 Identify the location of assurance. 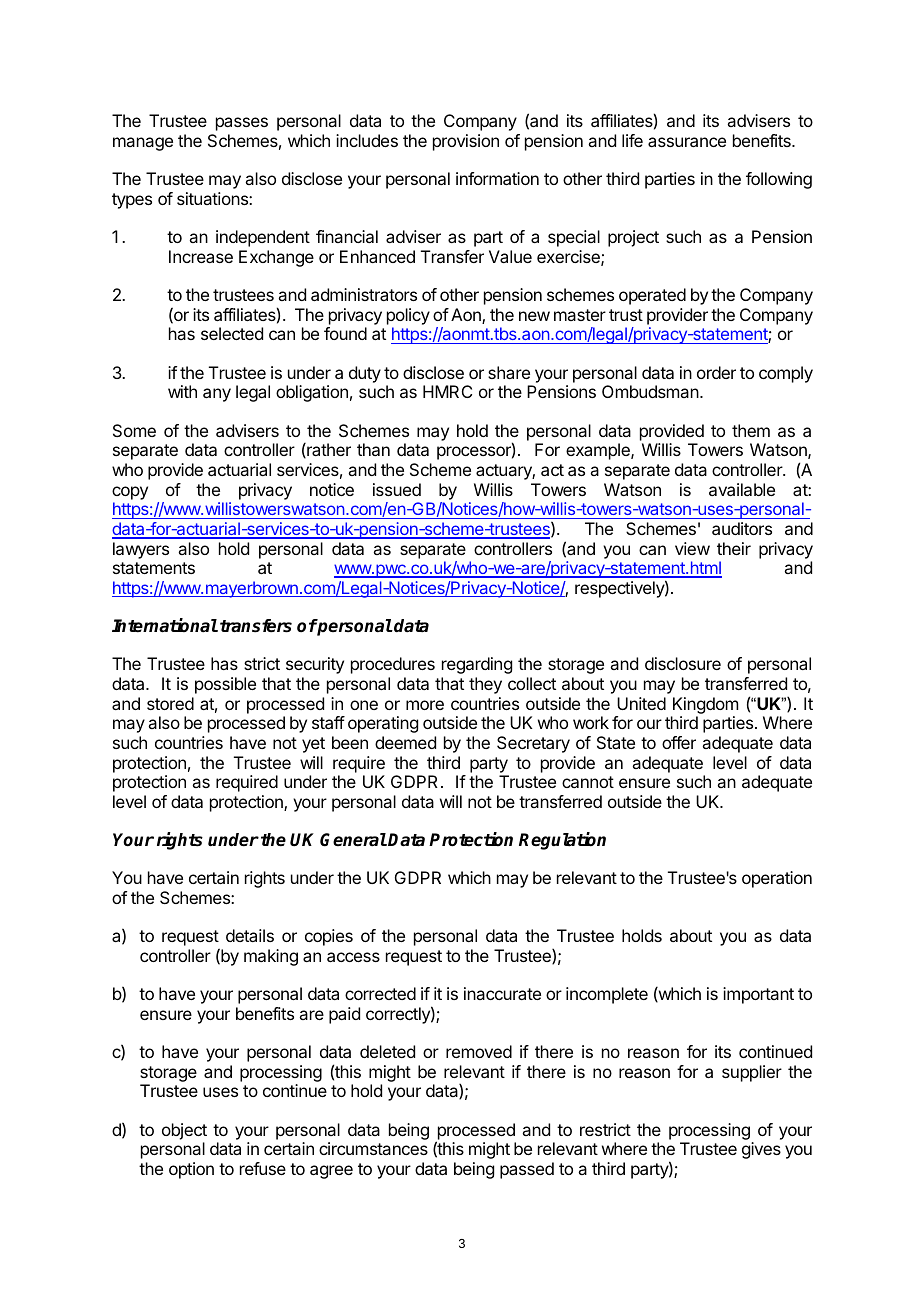
(687, 142).
